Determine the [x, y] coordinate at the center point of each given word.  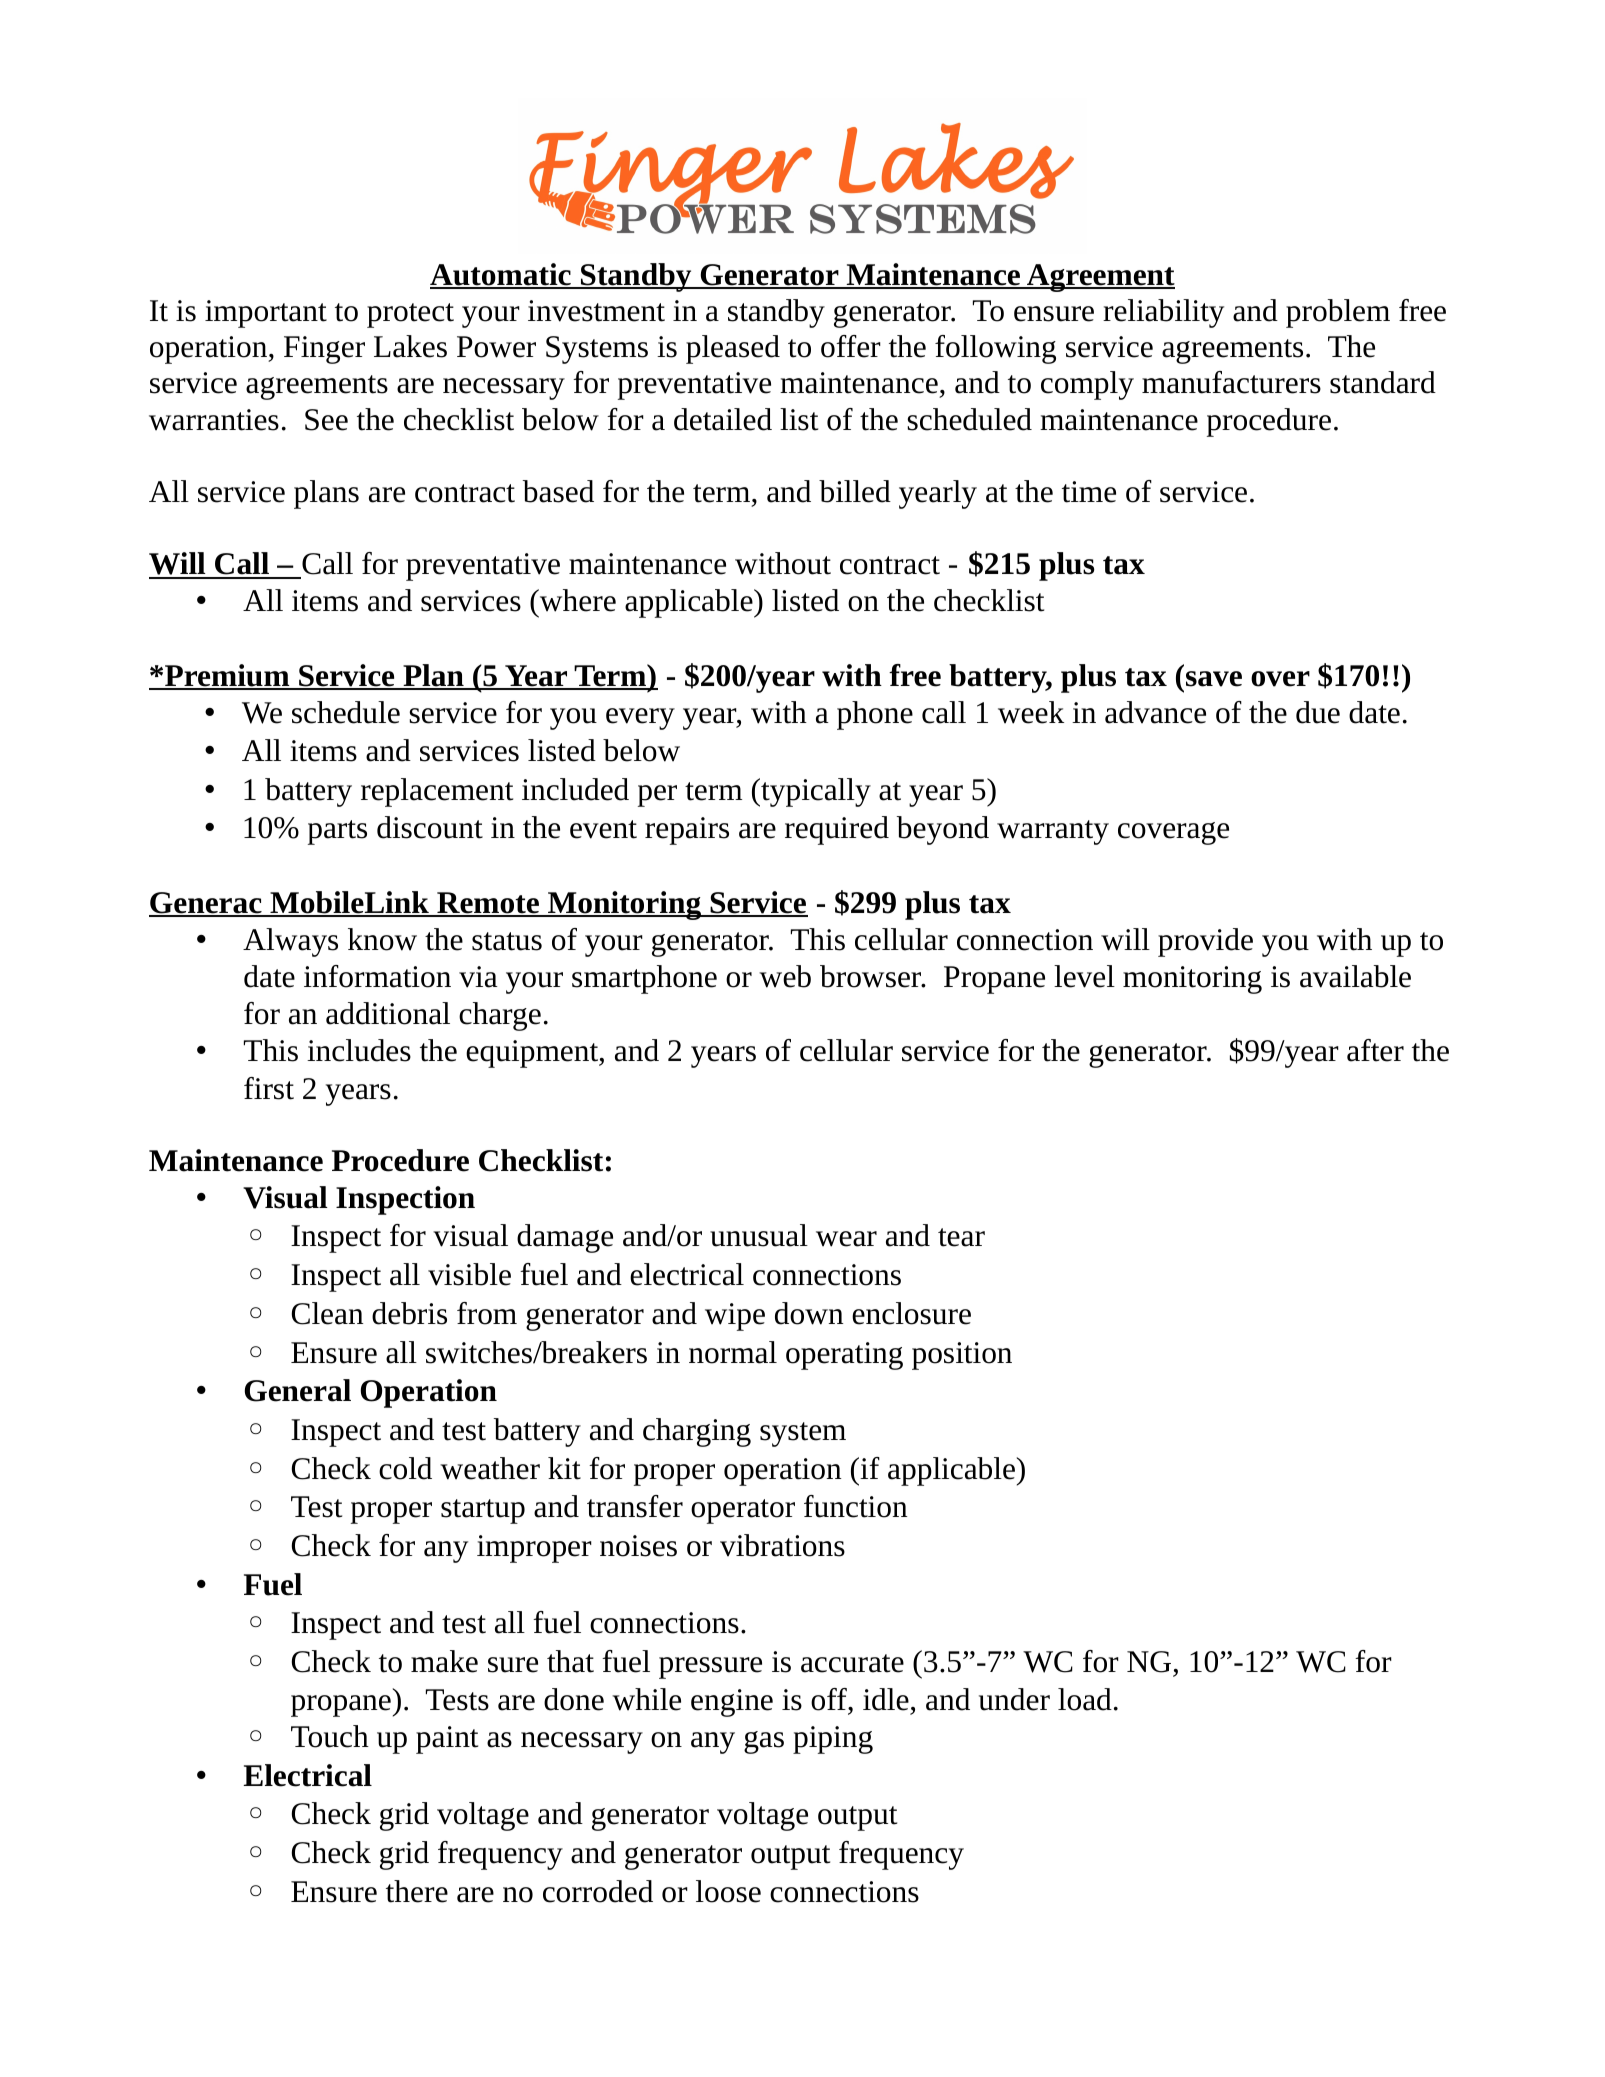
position [962, 1356]
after [1375, 1050]
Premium [227, 676]
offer [851, 346]
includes [359, 1050]
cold [405, 1468]
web [785, 976]
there [417, 1891]
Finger [324, 350]
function [856, 1506]
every [640, 719]
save [1214, 679]
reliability [1163, 313]
